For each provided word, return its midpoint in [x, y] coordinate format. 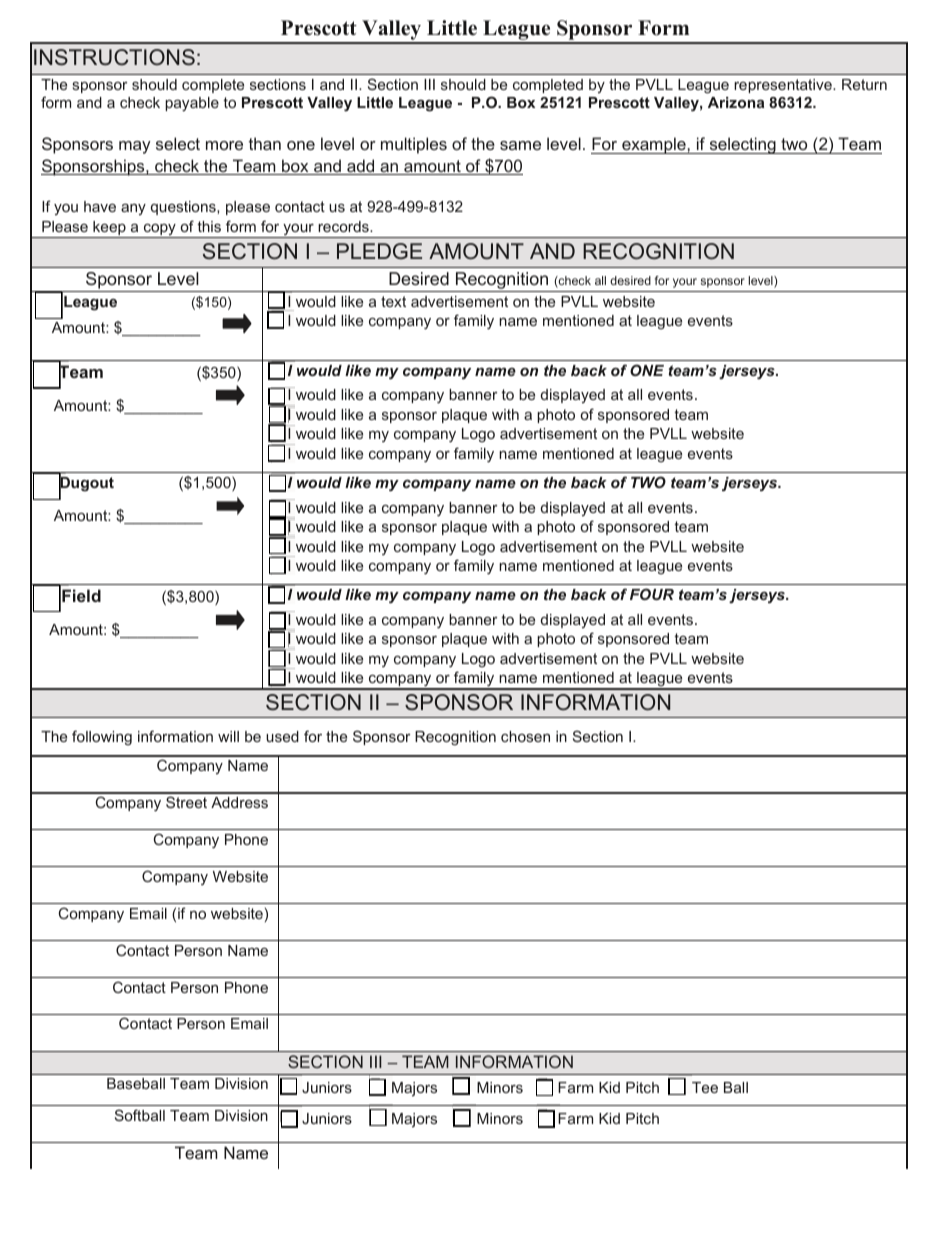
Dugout [86, 484]
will [228, 736]
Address [239, 802]
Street [186, 802]
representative [784, 86]
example [654, 145]
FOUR [652, 594]
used [282, 736]
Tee [705, 1087]
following [102, 738]
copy [159, 231]
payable [192, 104]
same [520, 145]
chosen [525, 736]
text [393, 301]
